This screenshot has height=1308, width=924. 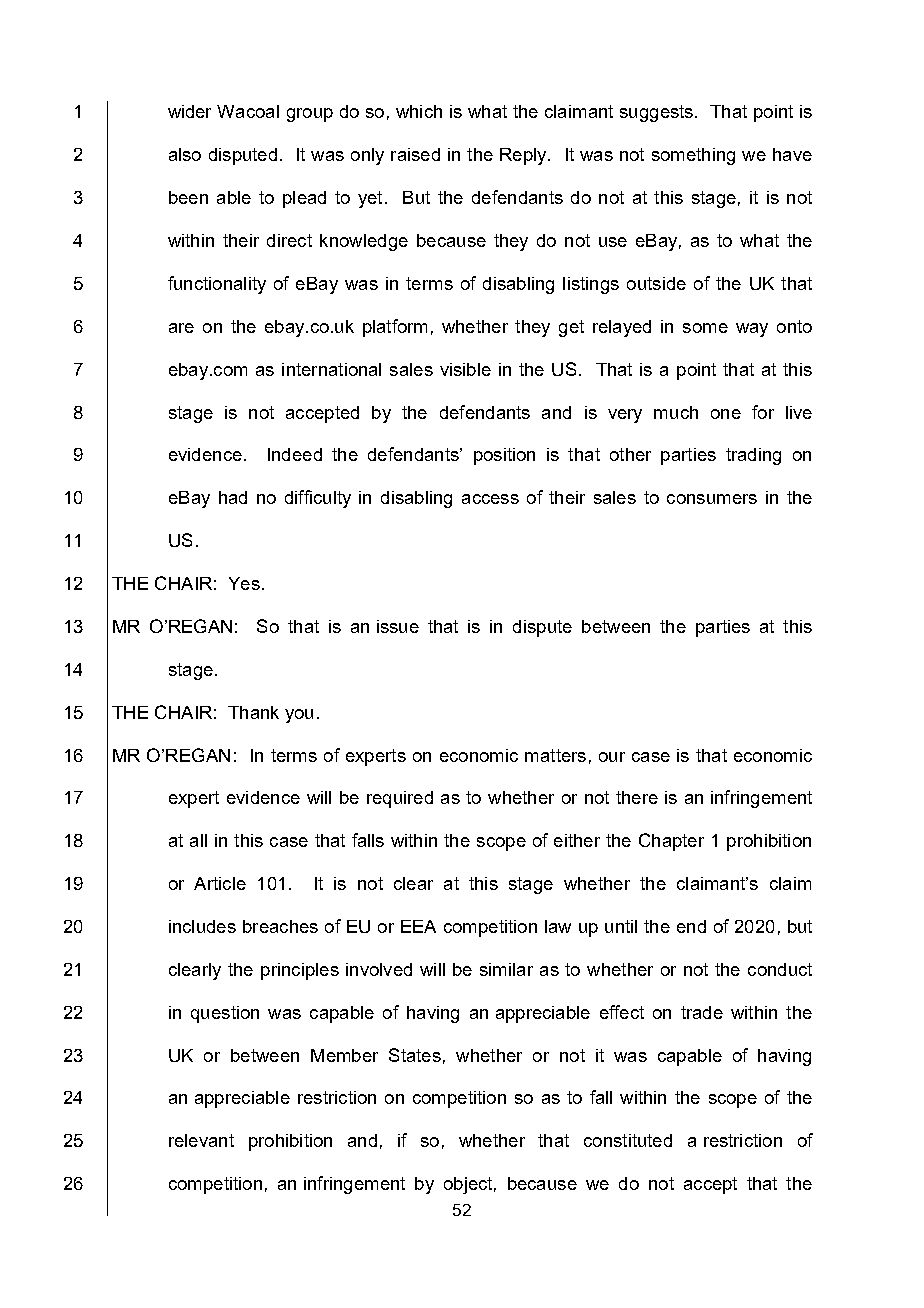 I want to click on have, so click(x=792, y=154).
